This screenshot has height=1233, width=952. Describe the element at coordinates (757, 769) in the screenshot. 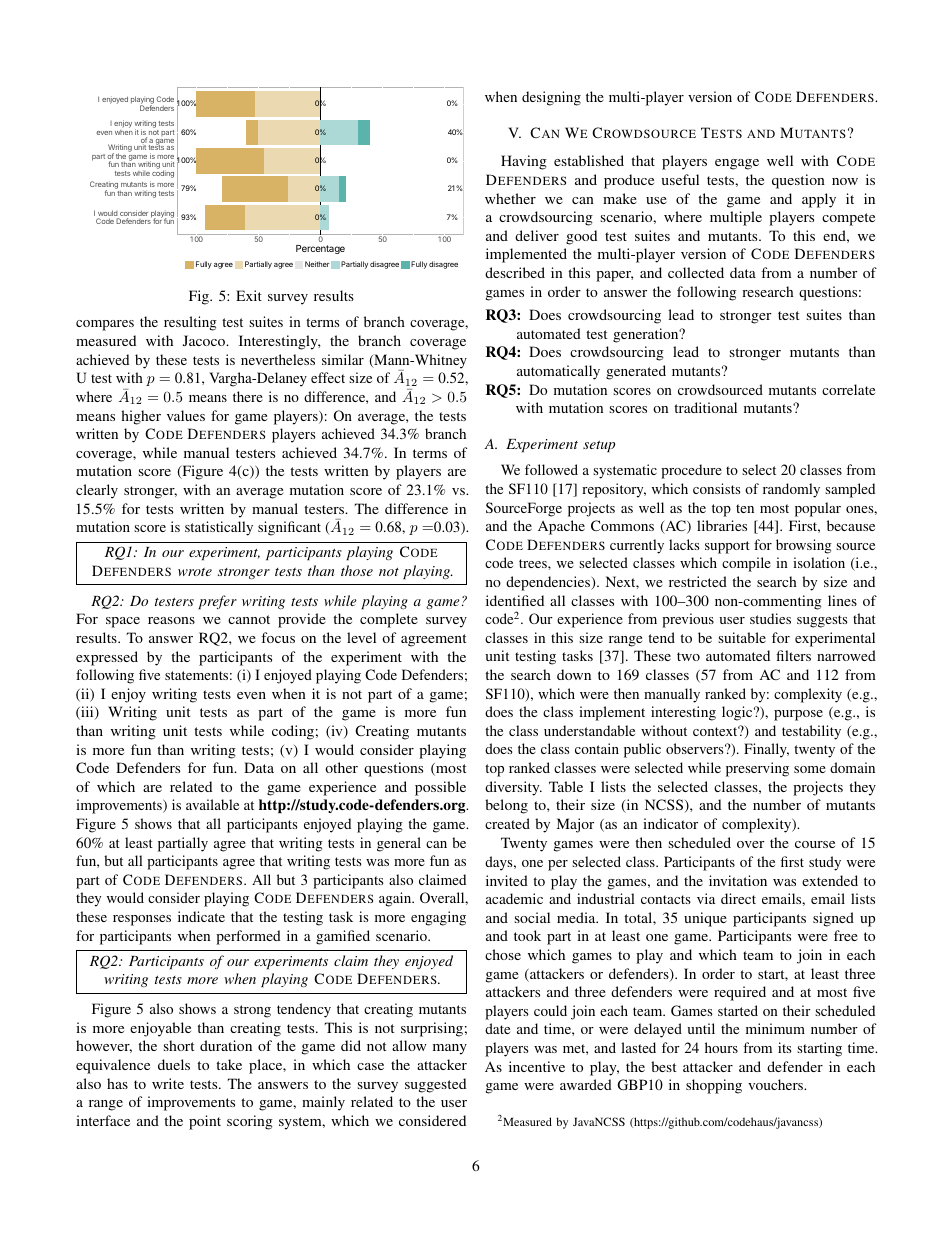

I see `preserving` at that location.
